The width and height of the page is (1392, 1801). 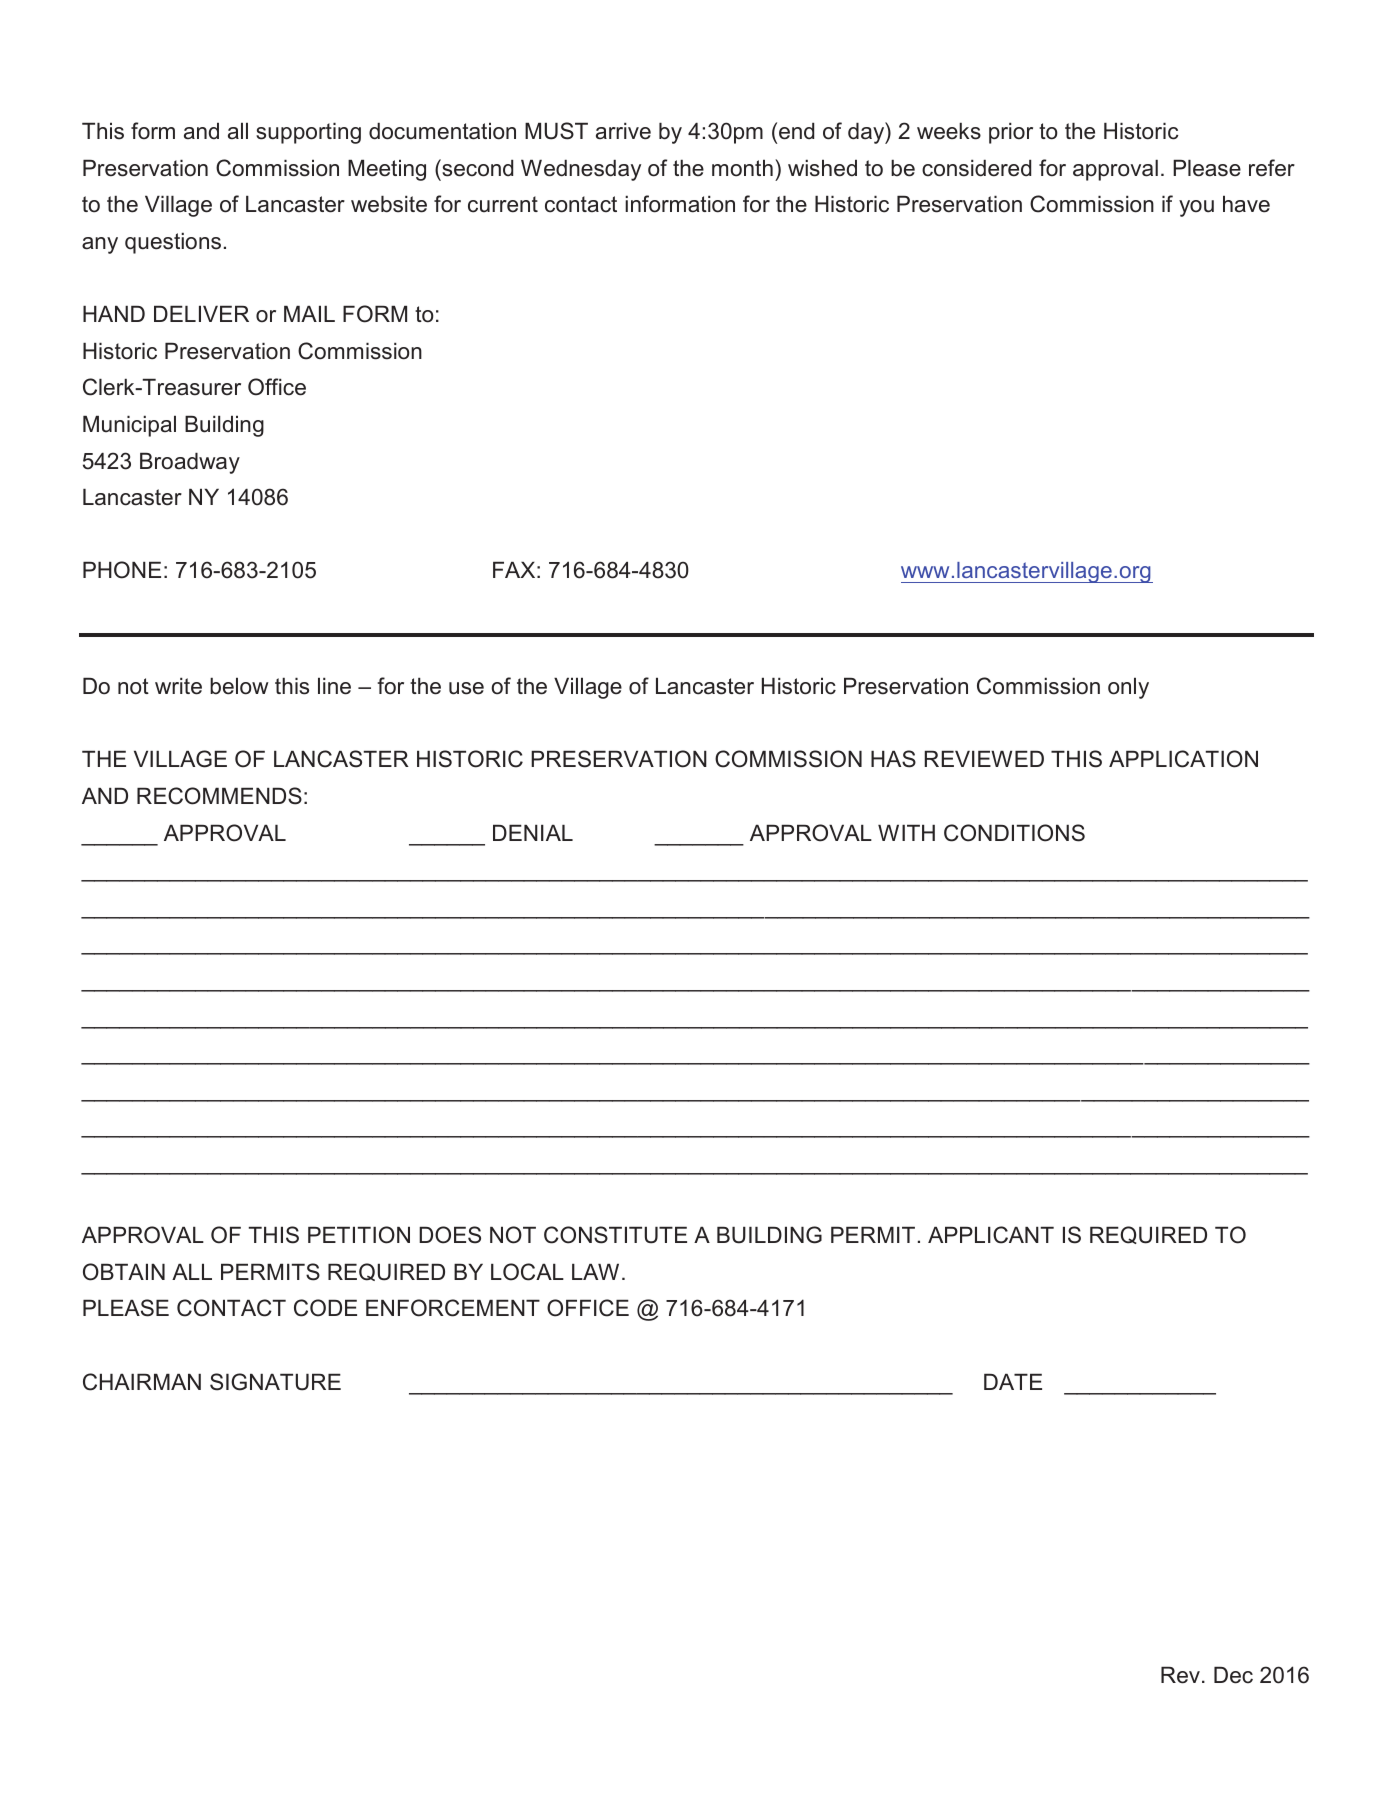 I want to click on APPLICANT, so click(x=991, y=1235).
